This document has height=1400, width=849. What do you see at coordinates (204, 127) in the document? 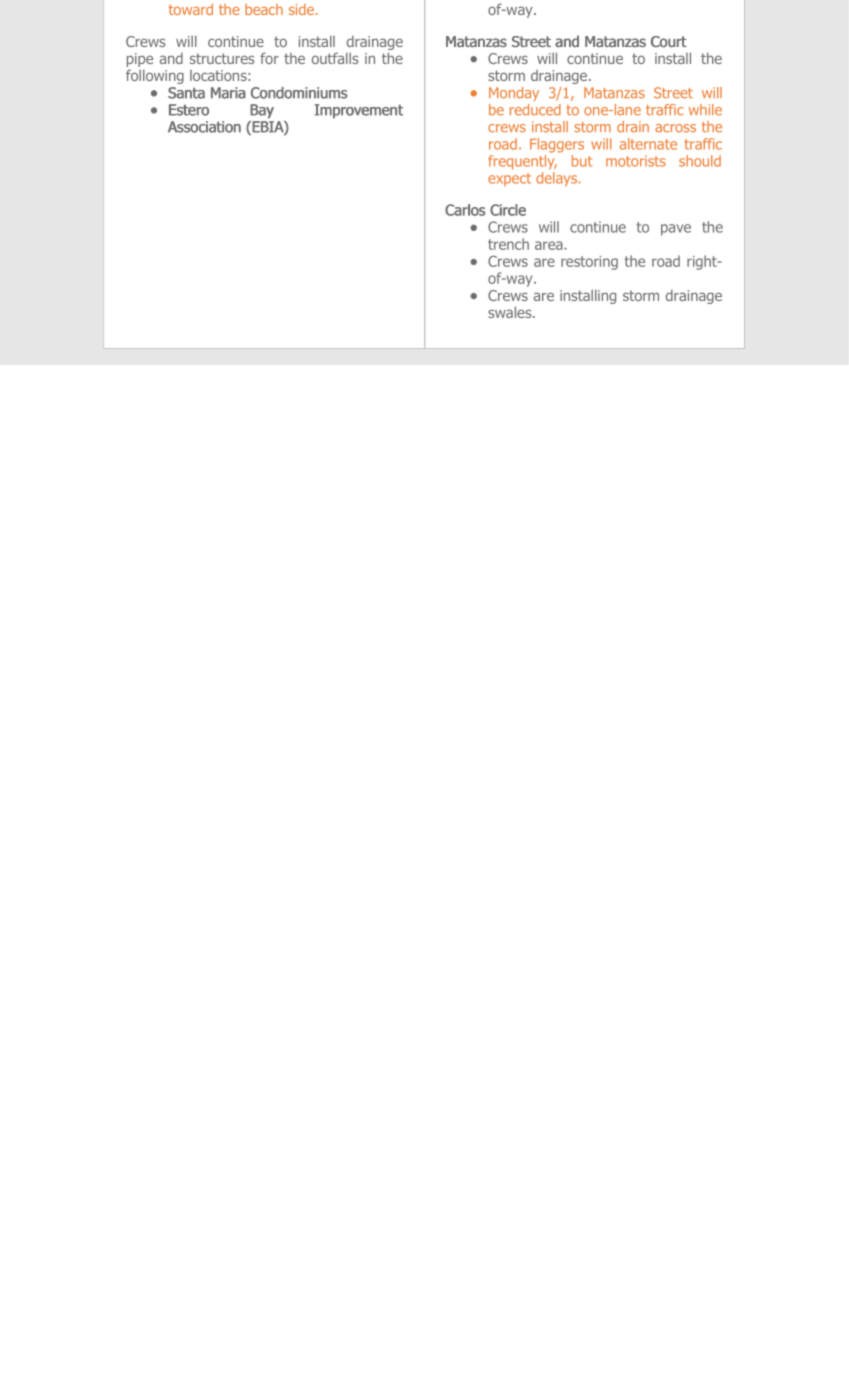
I see `Association` at bounding box center [204, 127].
